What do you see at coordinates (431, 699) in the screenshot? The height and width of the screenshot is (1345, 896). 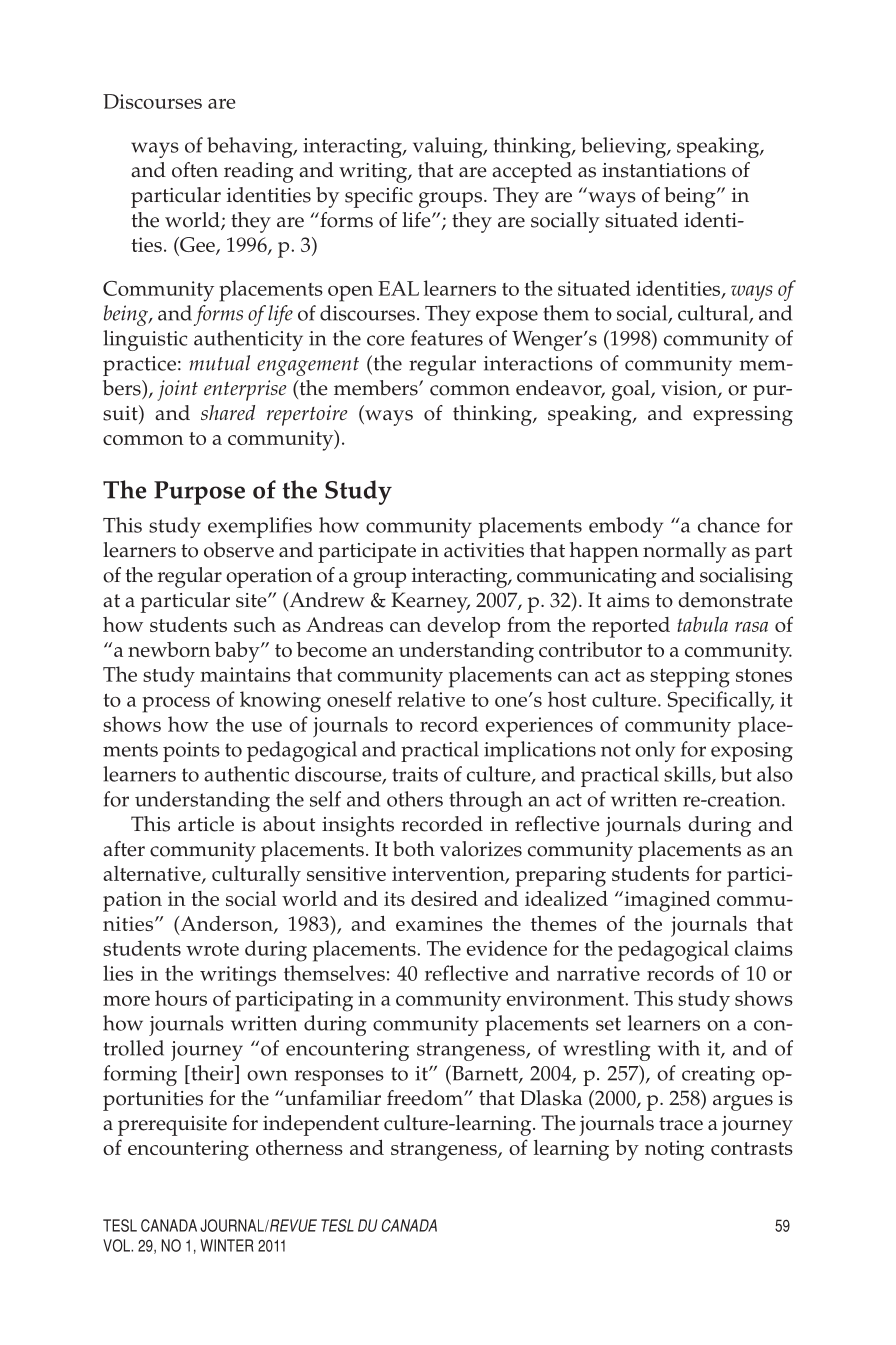 I see `relative` at bounding box center [431, 699].
